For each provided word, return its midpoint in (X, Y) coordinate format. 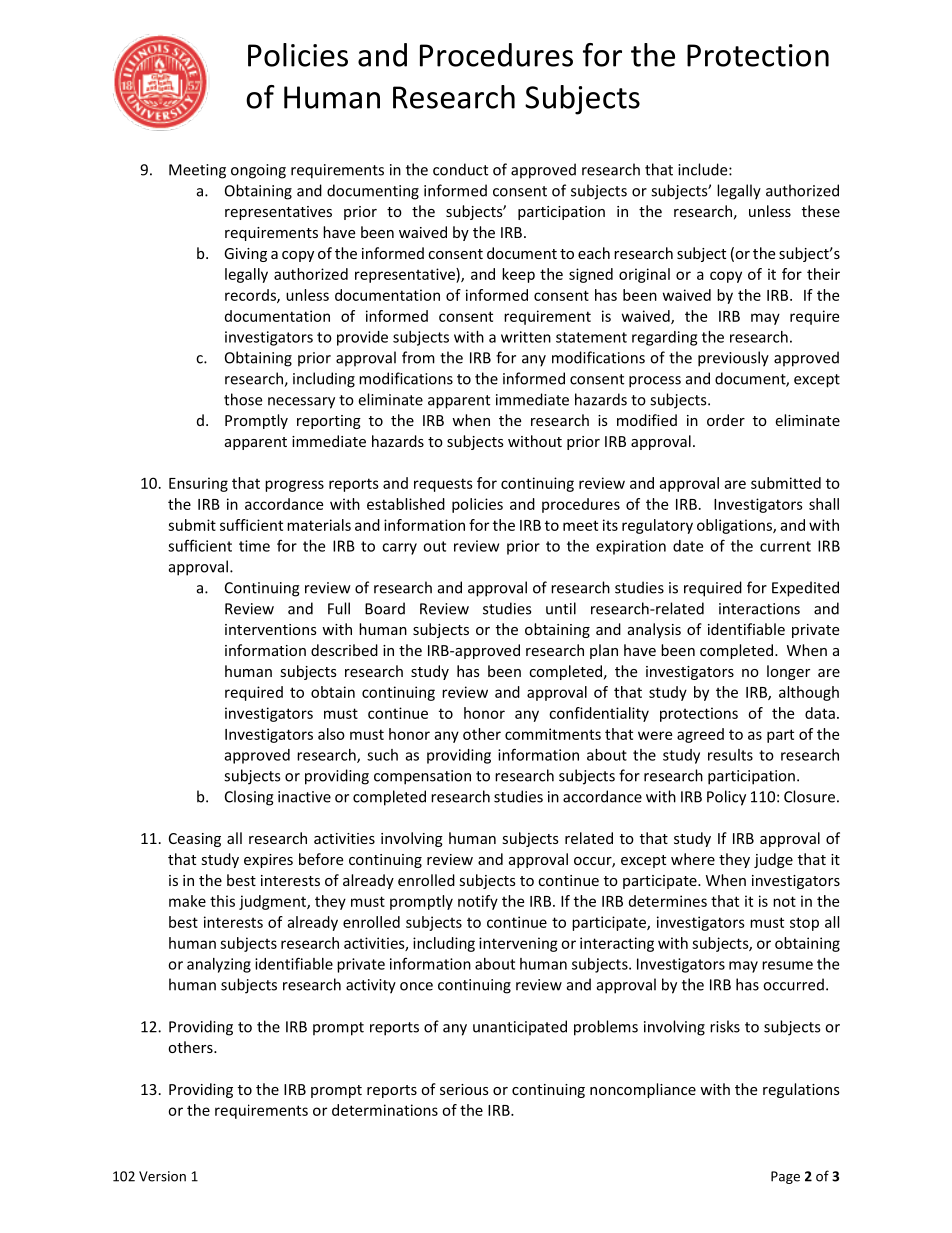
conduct (460, 169)
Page (785, 1177)
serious (464, 1089)
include (704, 169)
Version (162, 1176)
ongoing (258, 171)
